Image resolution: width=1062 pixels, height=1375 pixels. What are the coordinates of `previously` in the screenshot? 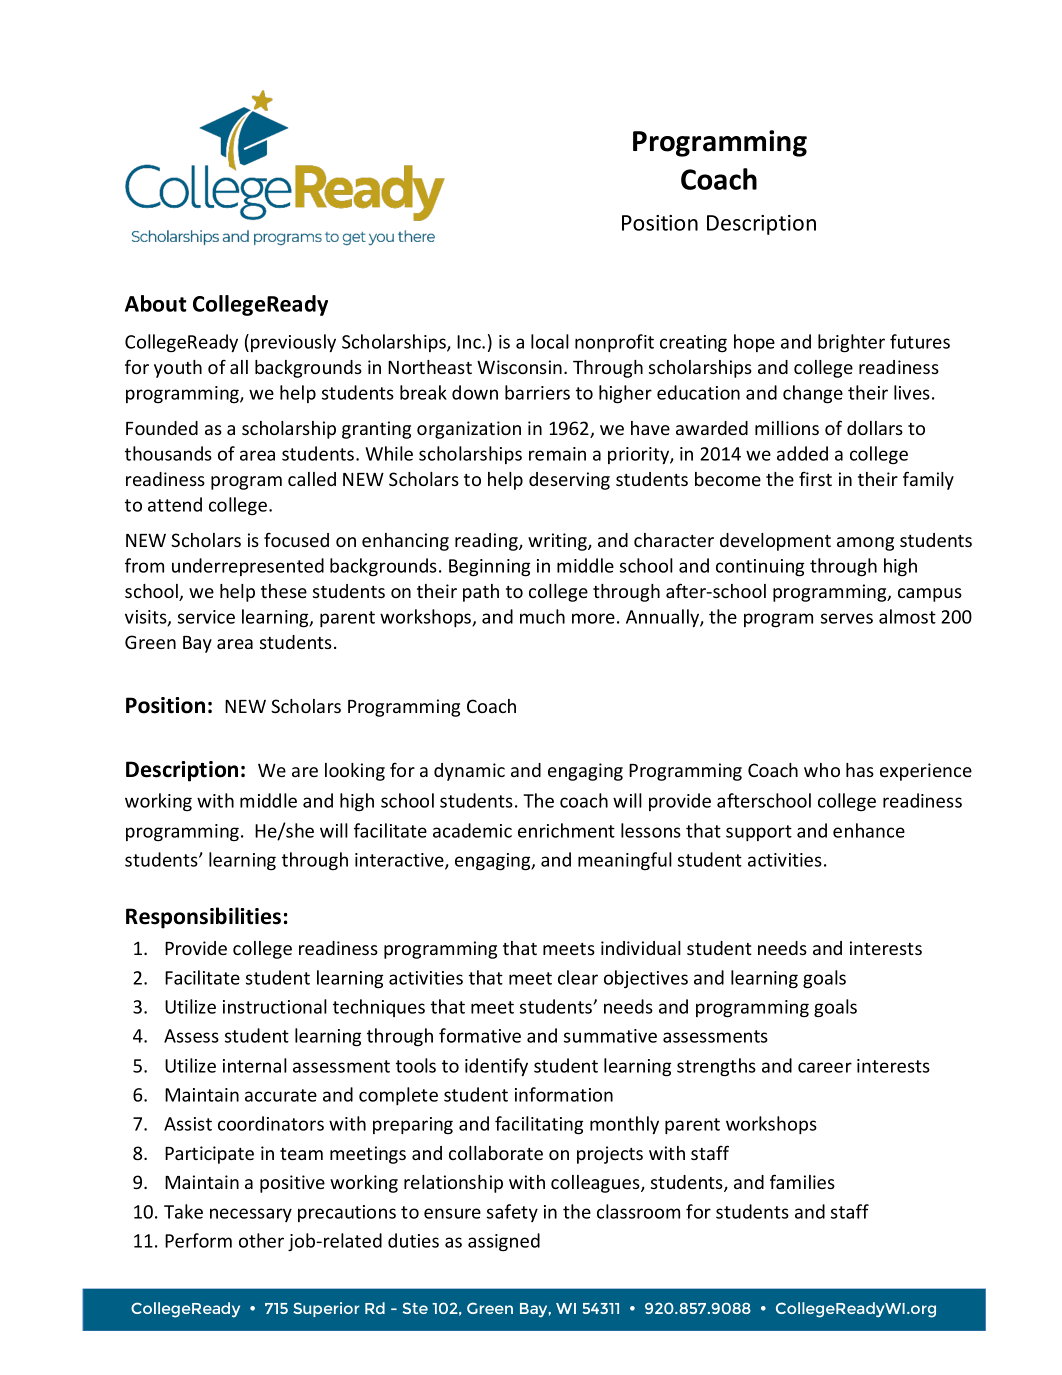 It's located at (293, 343).
